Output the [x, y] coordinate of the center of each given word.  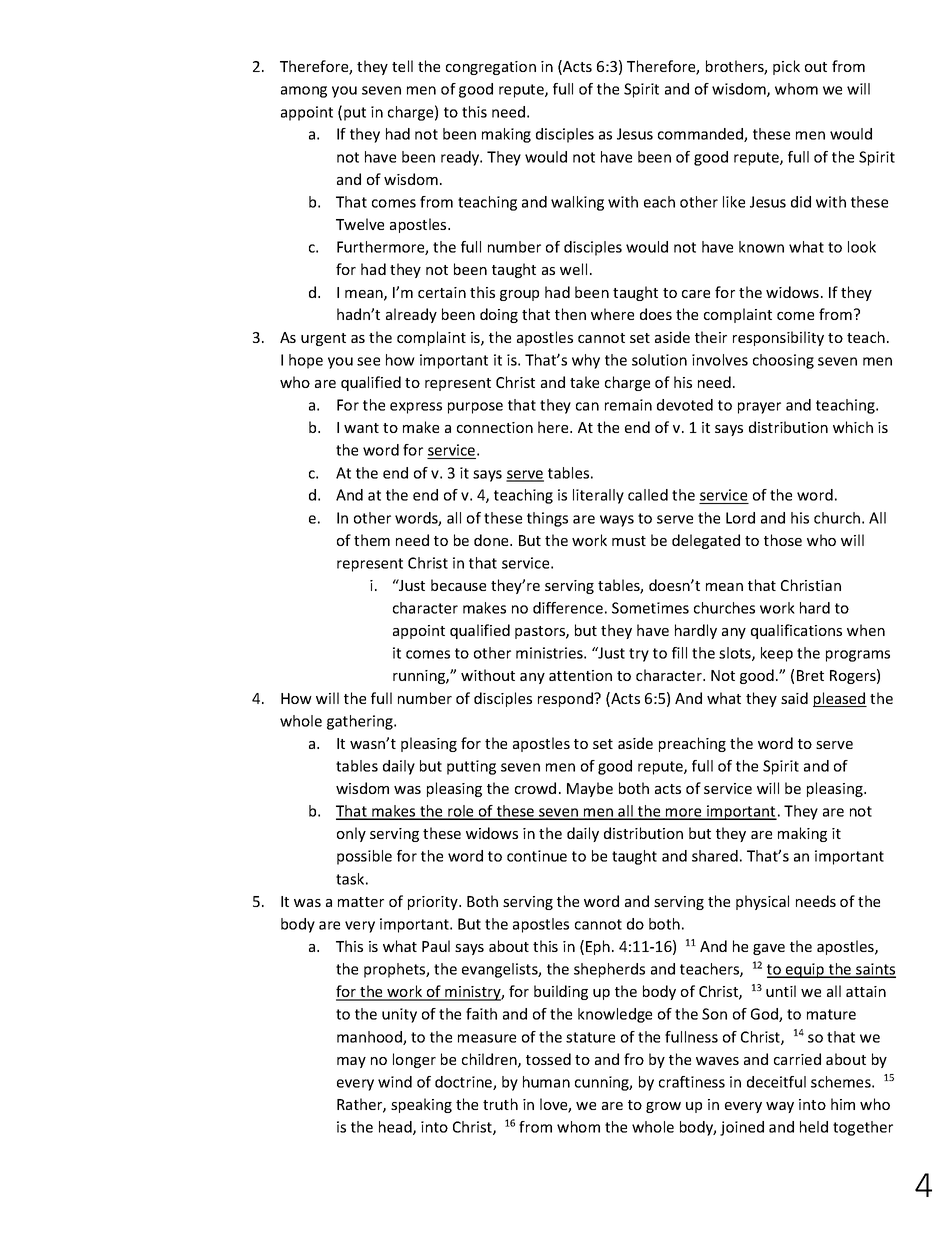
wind [395, 1082]
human [546, 1082]
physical [762, 902]
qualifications [796, 631]
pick [786, 67]
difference [568, 608]
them [372, 540]
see [368, 361]
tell [402, 66]
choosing [783, 361]
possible [364, 857]
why [586, 361]
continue [537, 856]
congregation [491, 68]
